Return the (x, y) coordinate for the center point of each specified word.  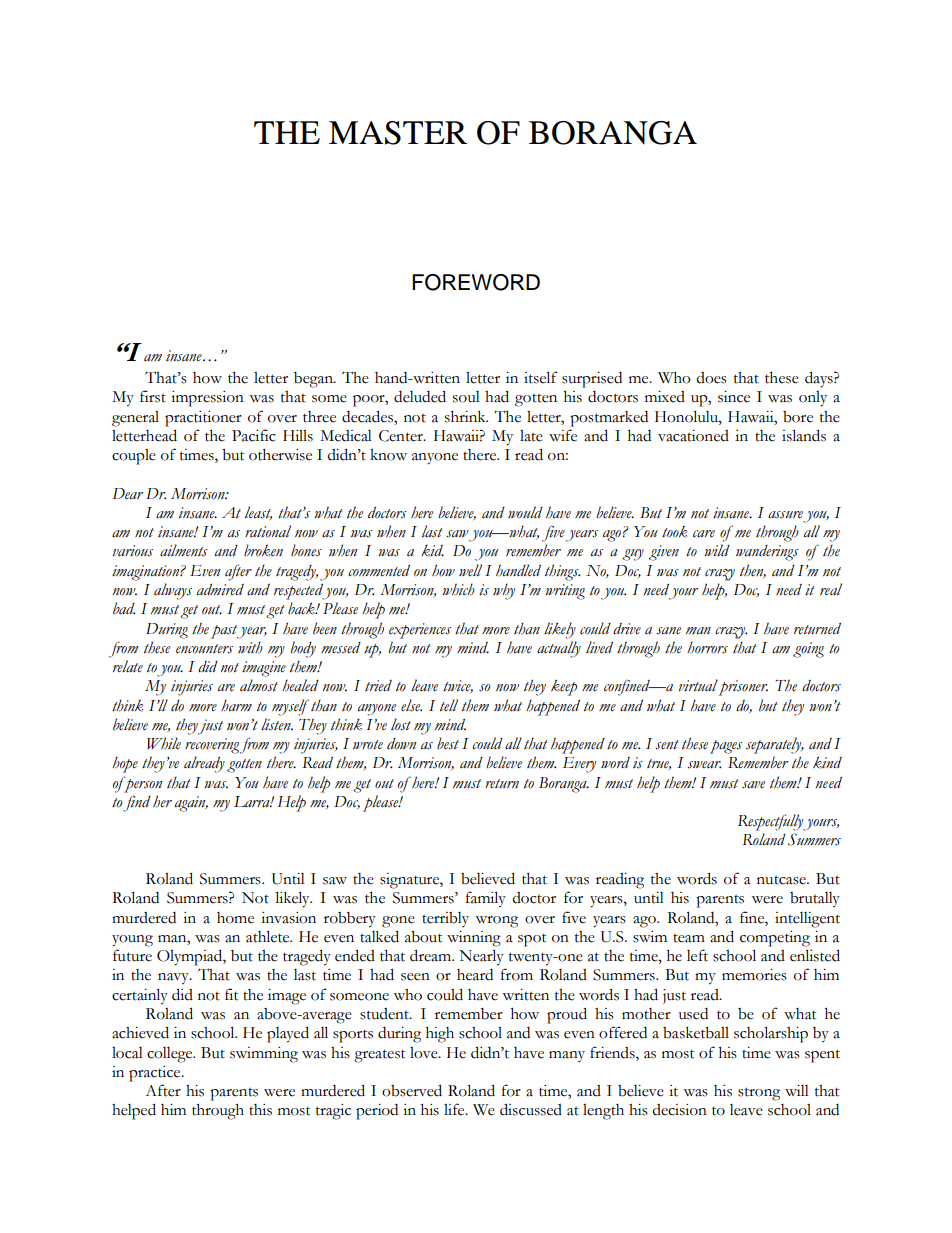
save (753, 785)
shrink (466, 417)
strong (759, 1094)
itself (541, 377)
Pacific (253, 435)
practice (156, 1074)
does (711, 378)
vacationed (693, 436)
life (455, 1109)
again (191, 804)
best (448, 743)
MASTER (398, 133)
